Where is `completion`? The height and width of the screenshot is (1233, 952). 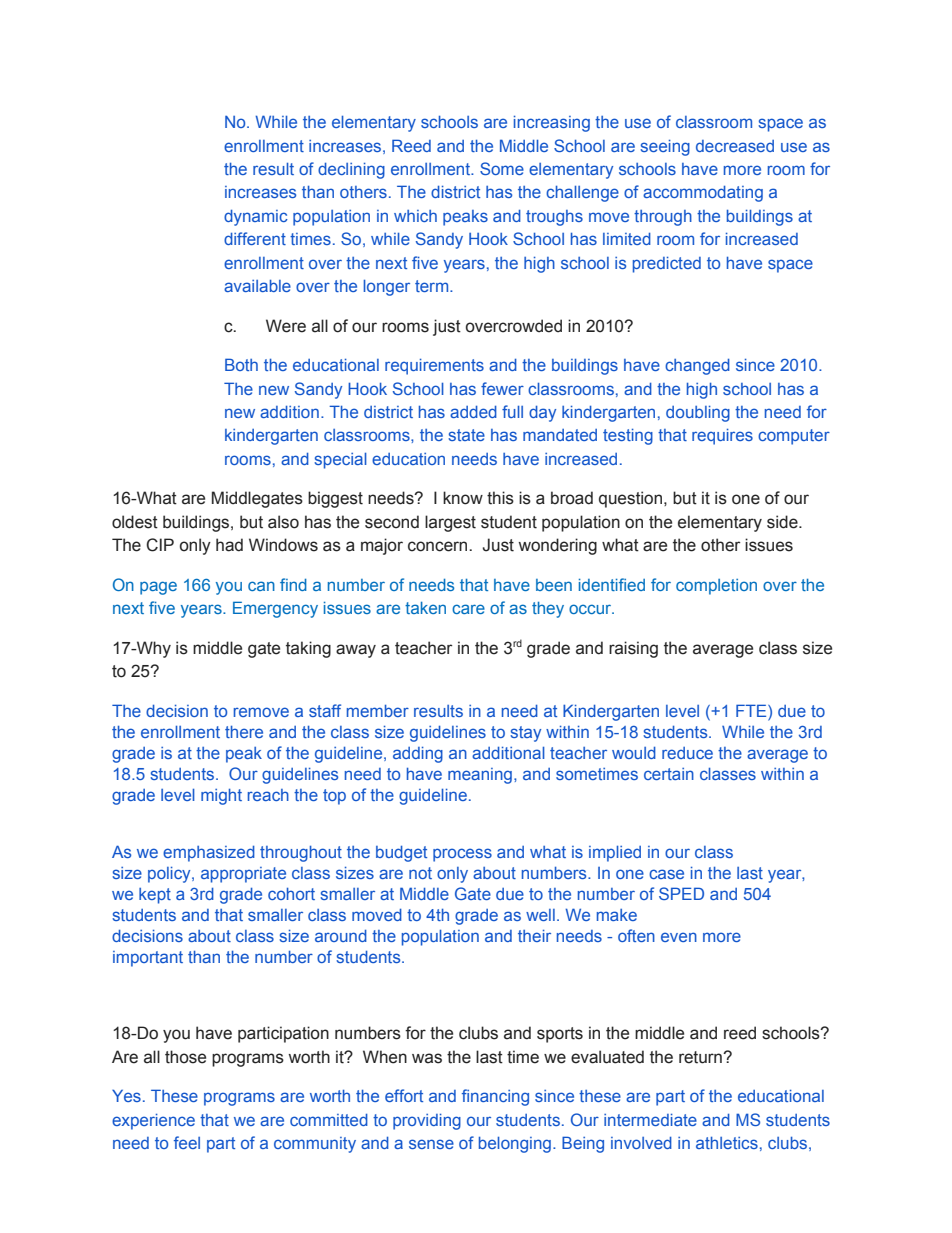
completion is located at coordinates (716, 587).
